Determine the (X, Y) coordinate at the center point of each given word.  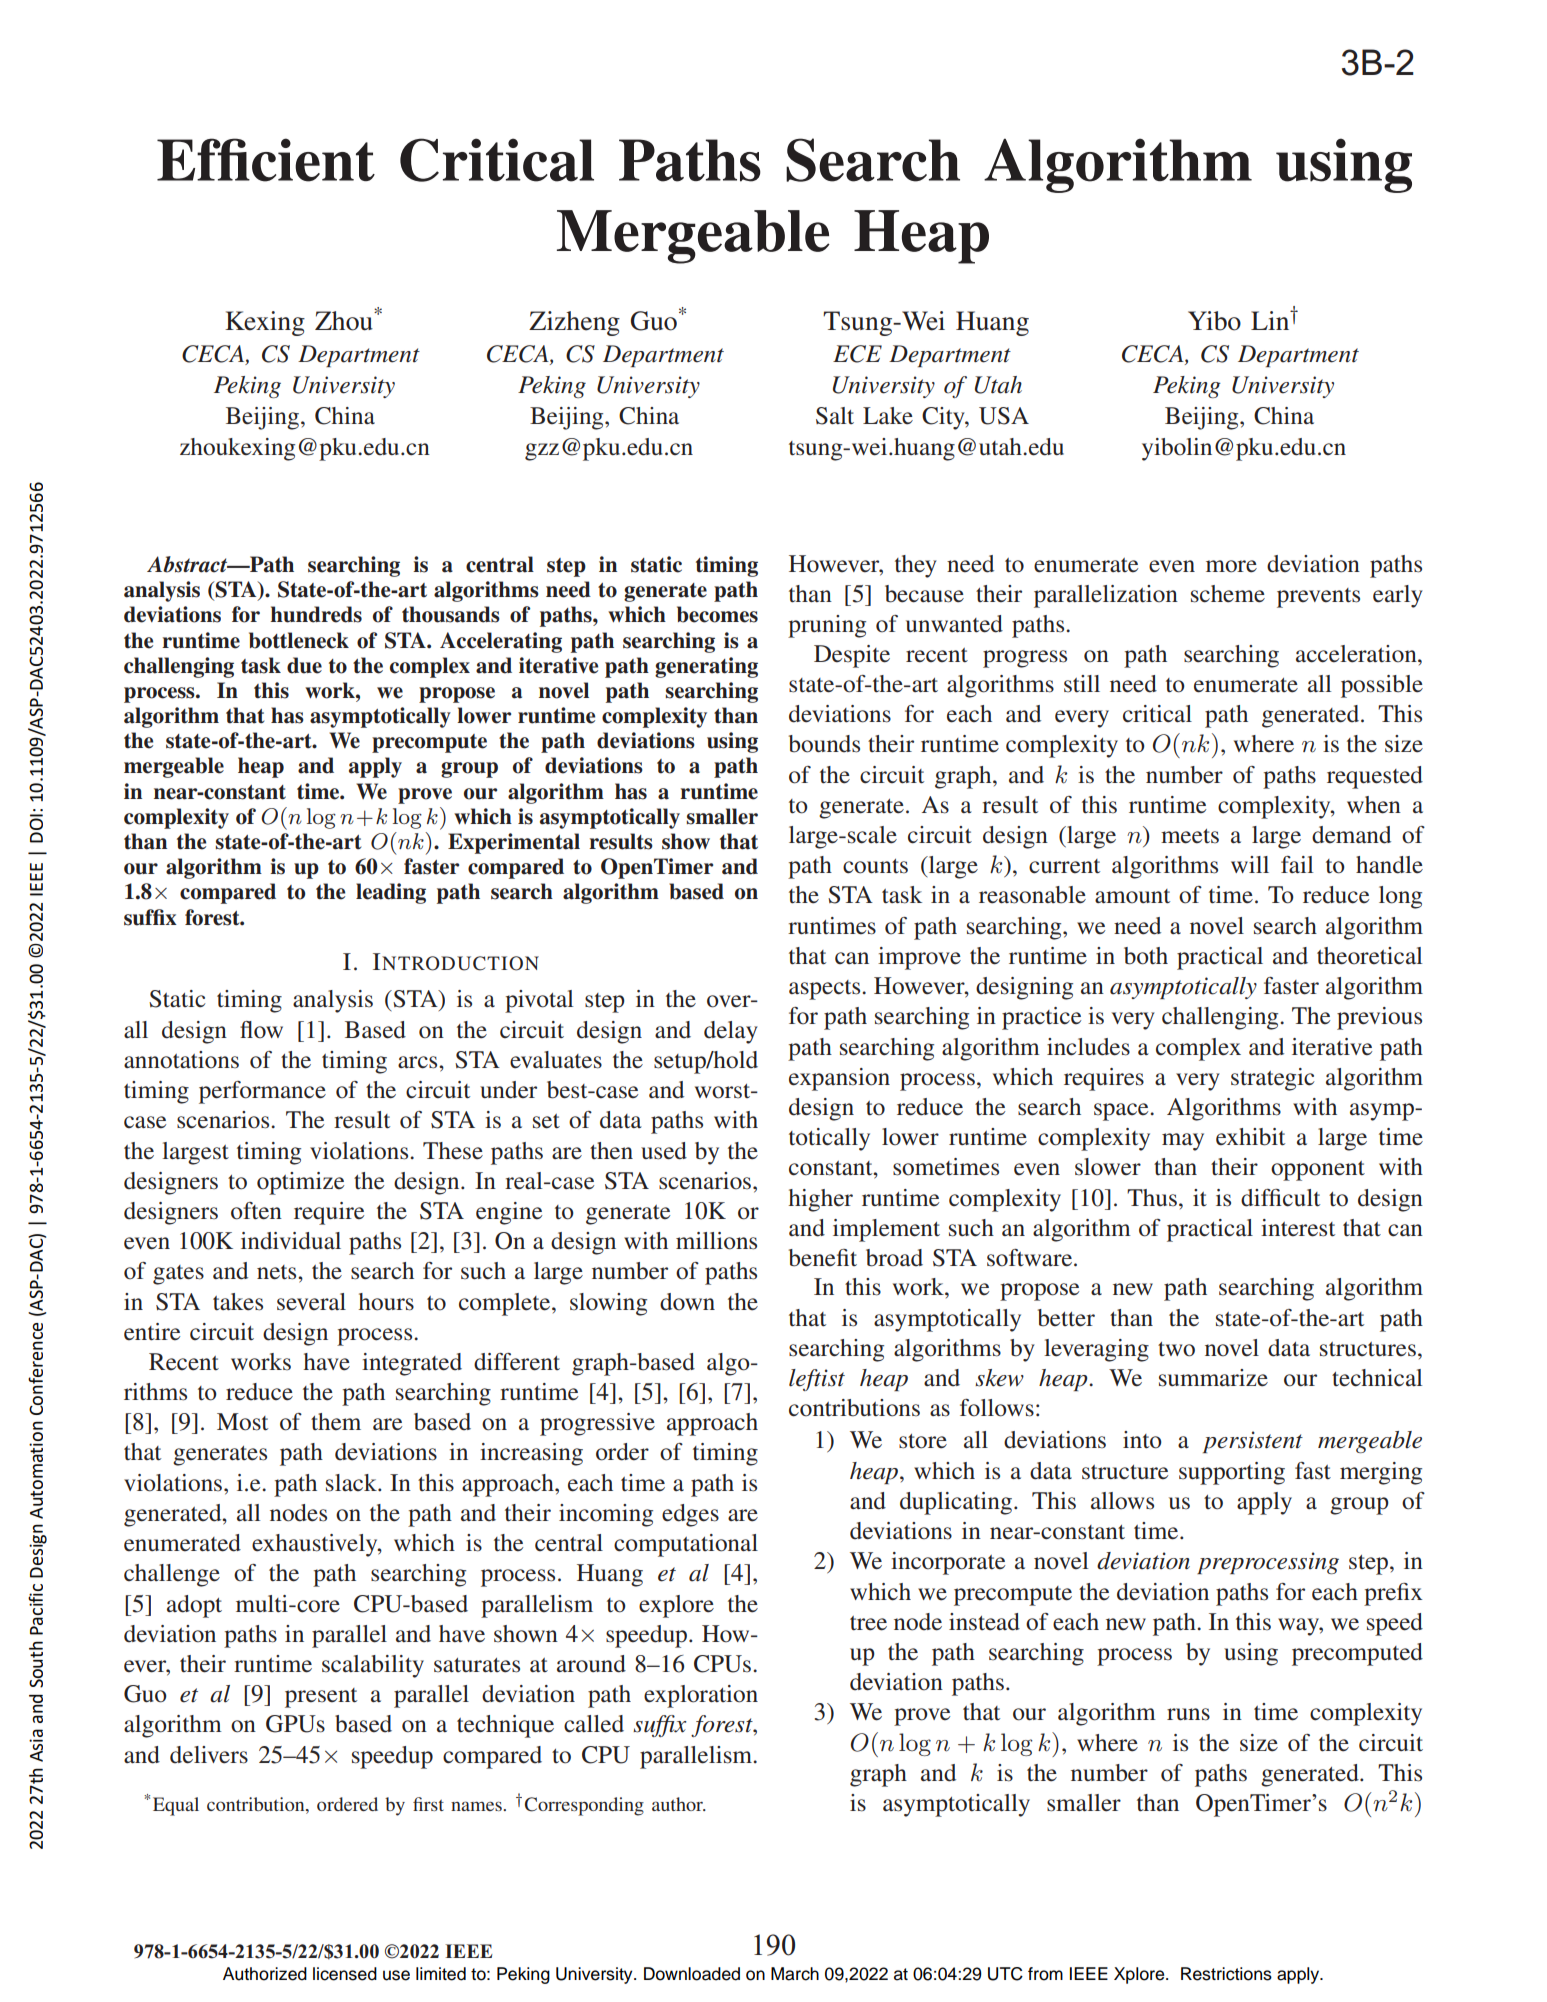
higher (820, 1200)
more (1231, 566)
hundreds (316, 614)
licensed (345, 1974)
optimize (300, 1183)
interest (1298, 1228)
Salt (835, 416)
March (795, 1974)
